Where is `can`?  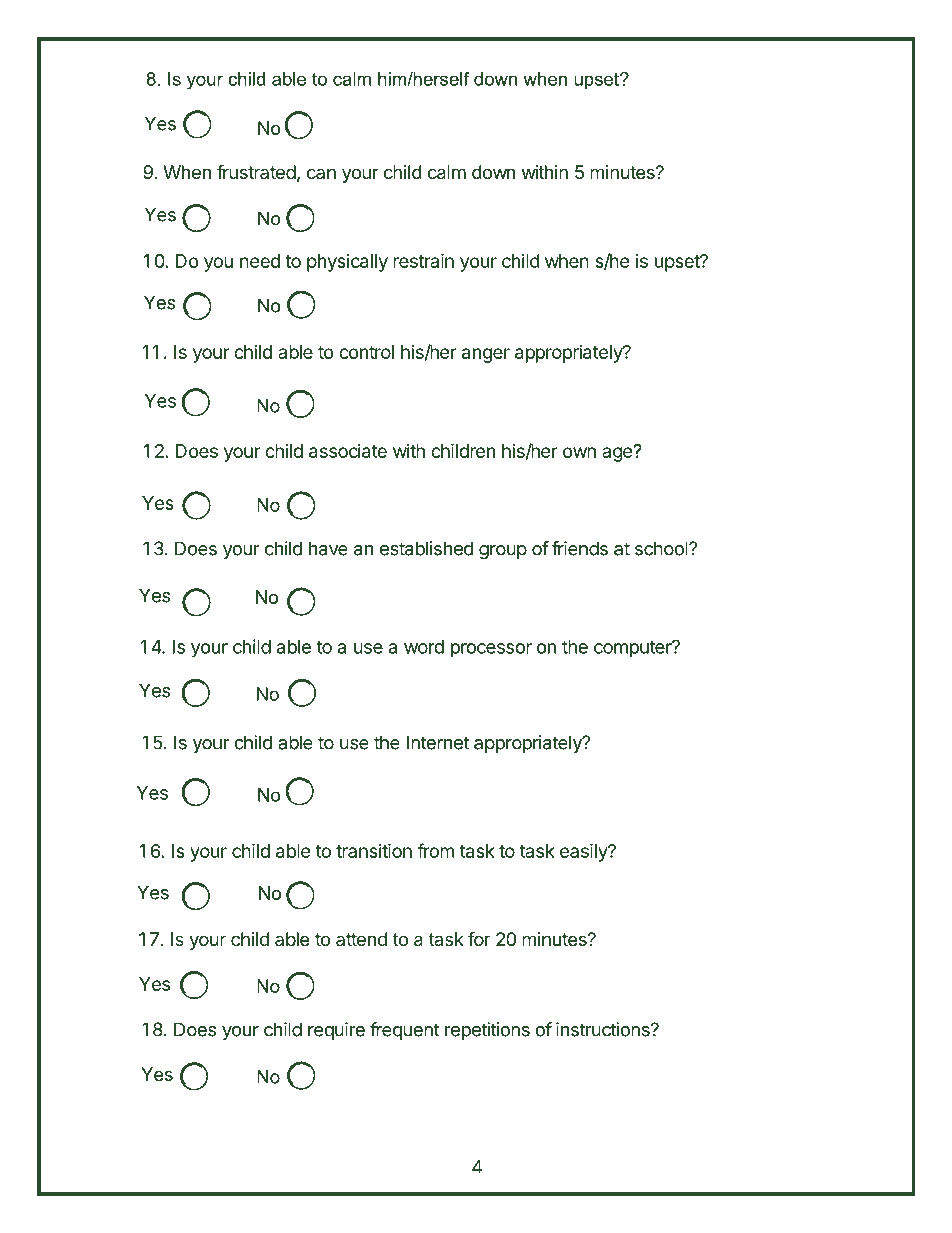 can is located at coordinates (321, 173).
